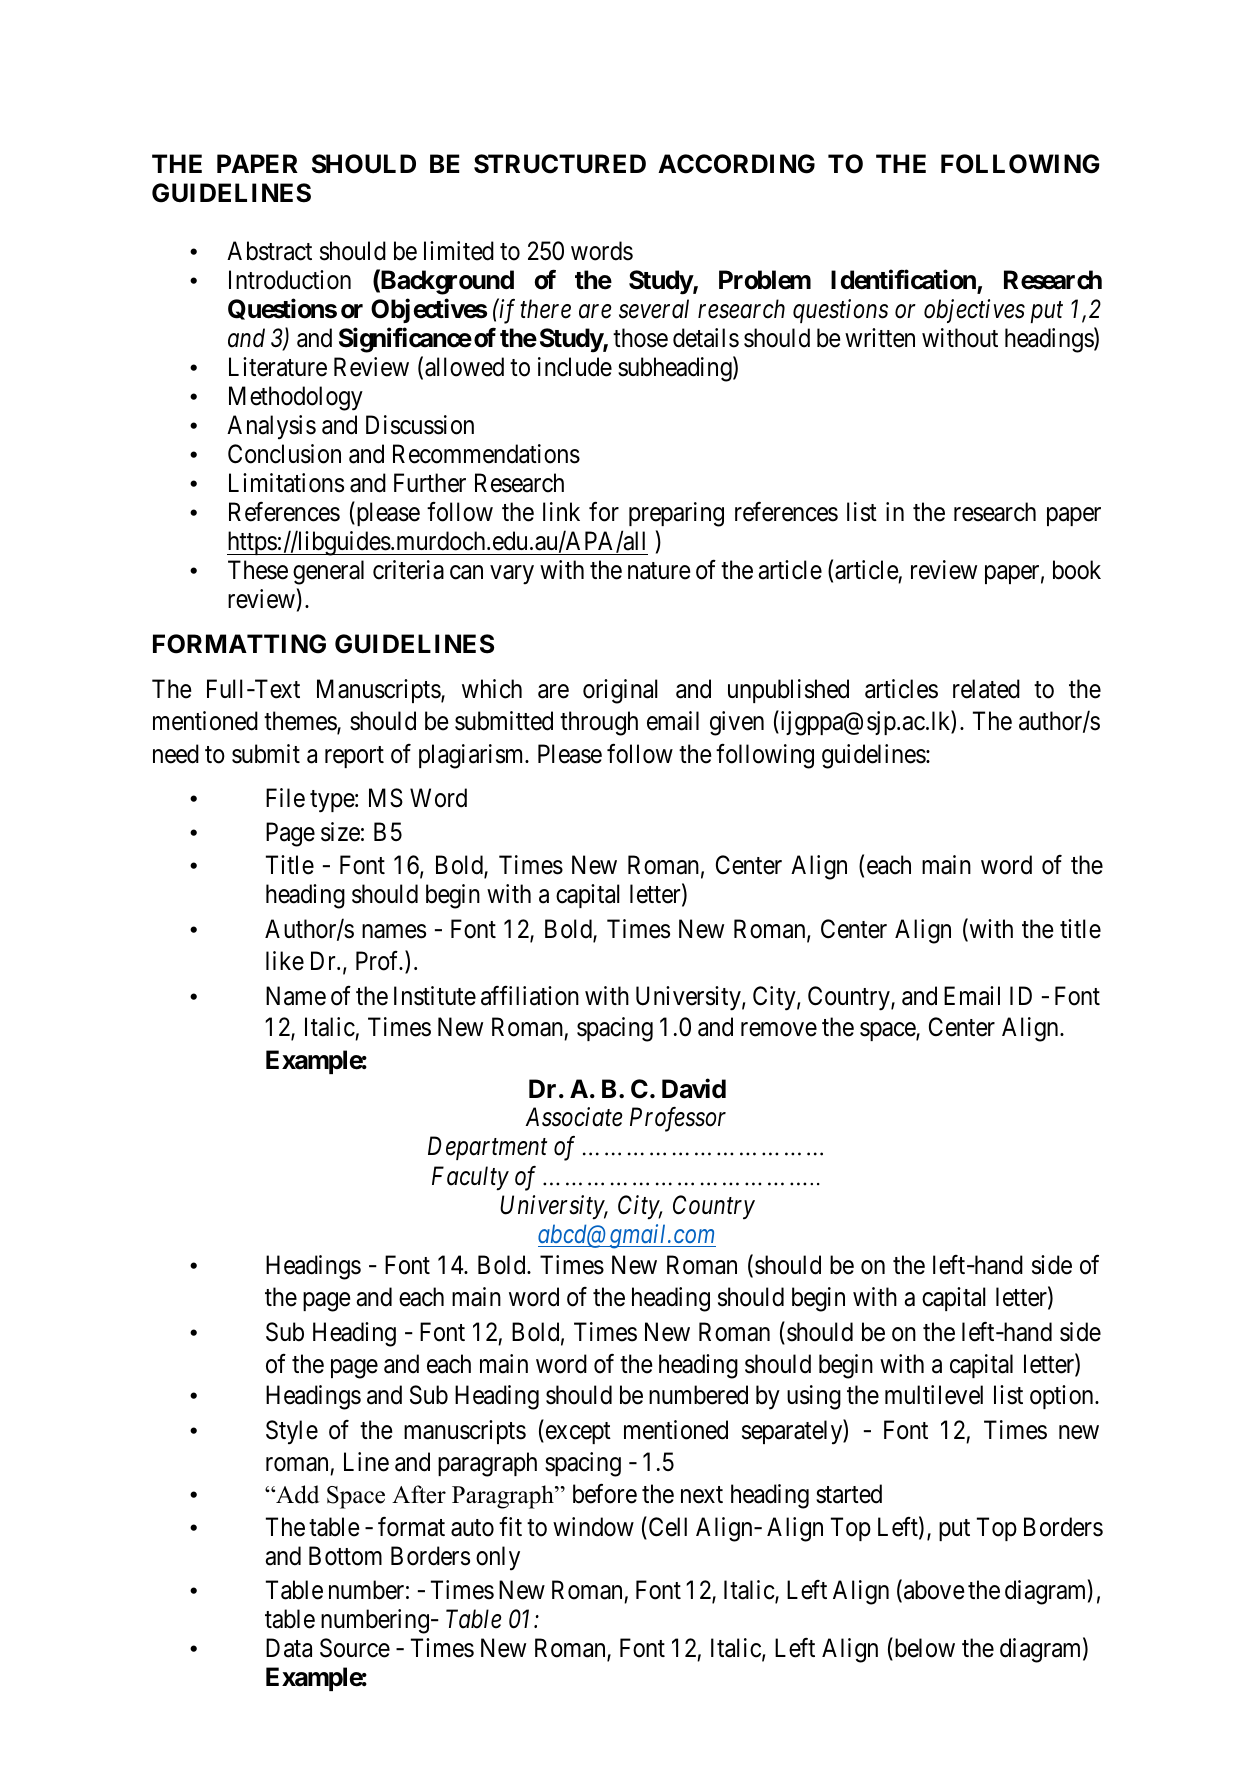 This image has height=1771, width=1251. I want to click on STRUCTURED, so click(560, 164).
